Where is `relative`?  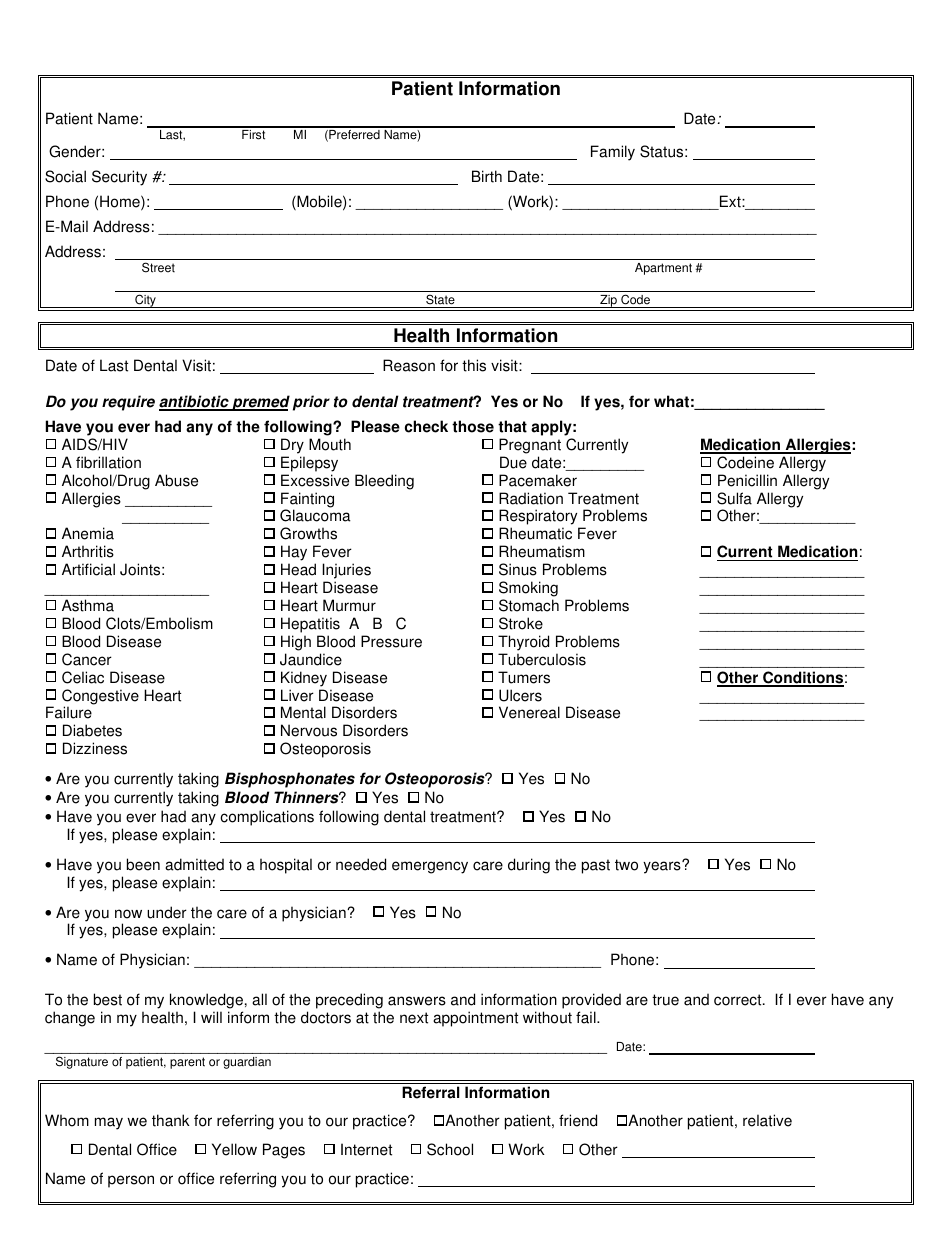 relative is located at coordinates (767, 1120).
